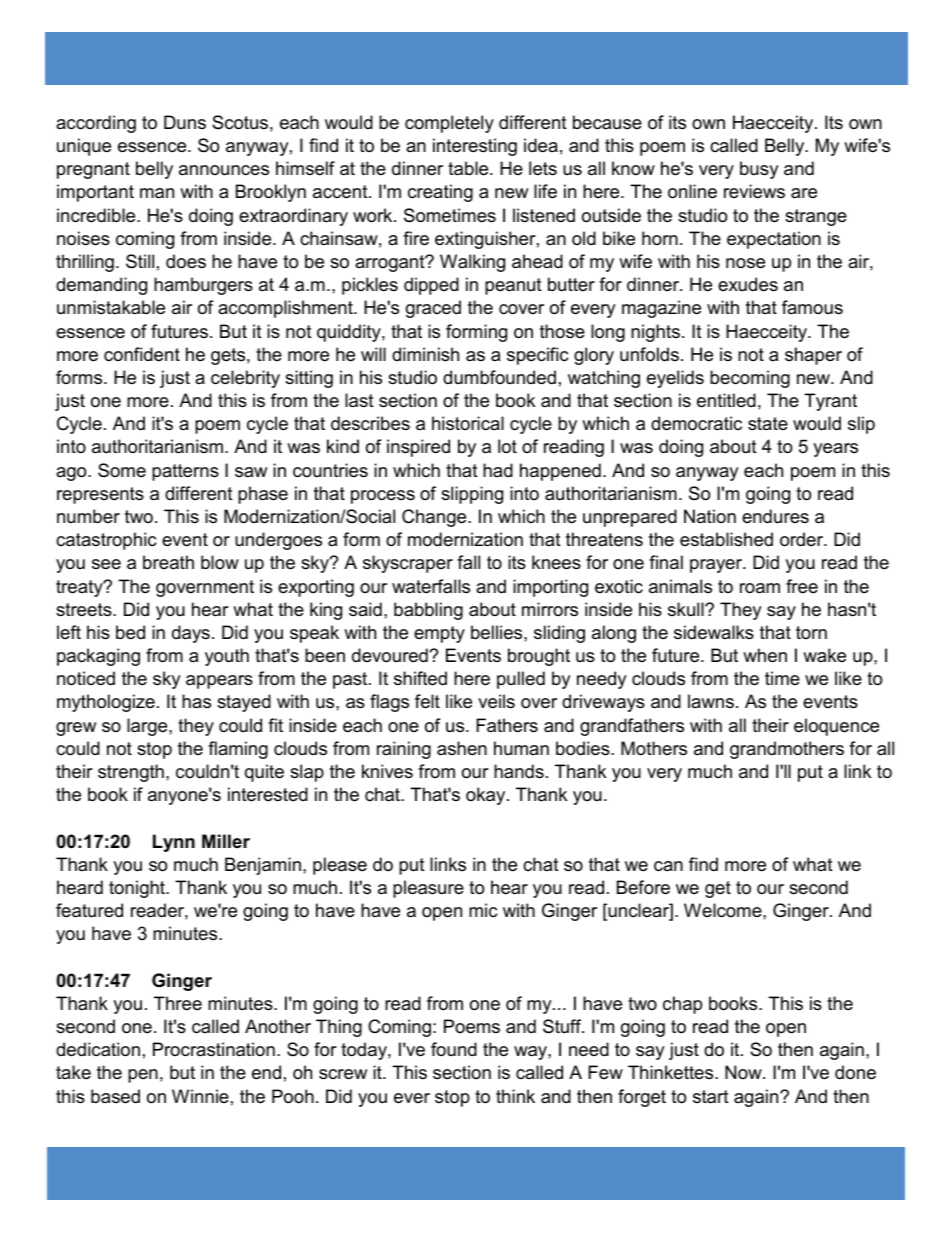 This document has height=1233, width=952. What do you see at coordinates (428, 611) in the document?
I see `babbling` at bounding box center [428, 611].
